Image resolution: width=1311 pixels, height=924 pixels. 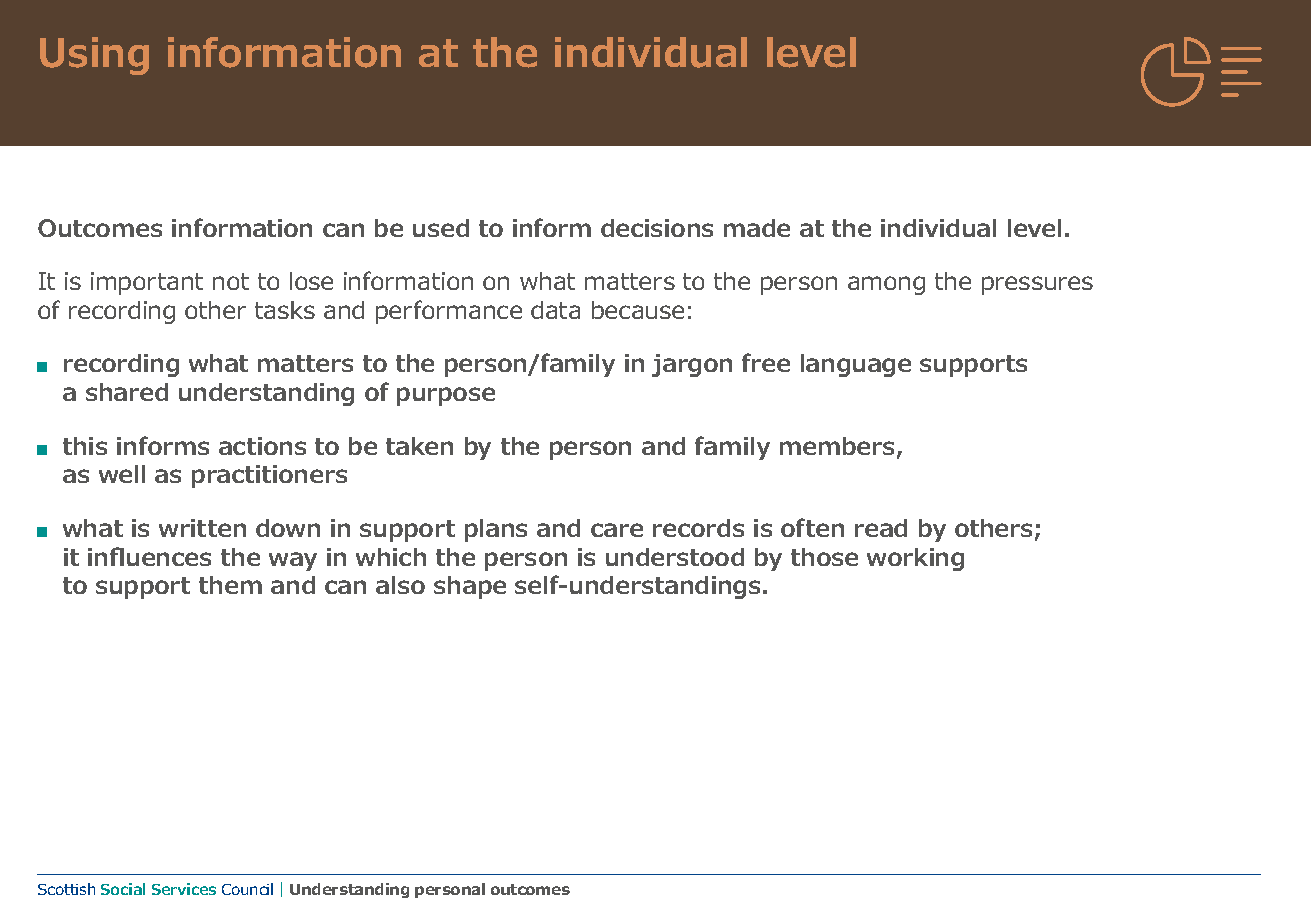 I want to click on among, so click(x=886, y=285).
